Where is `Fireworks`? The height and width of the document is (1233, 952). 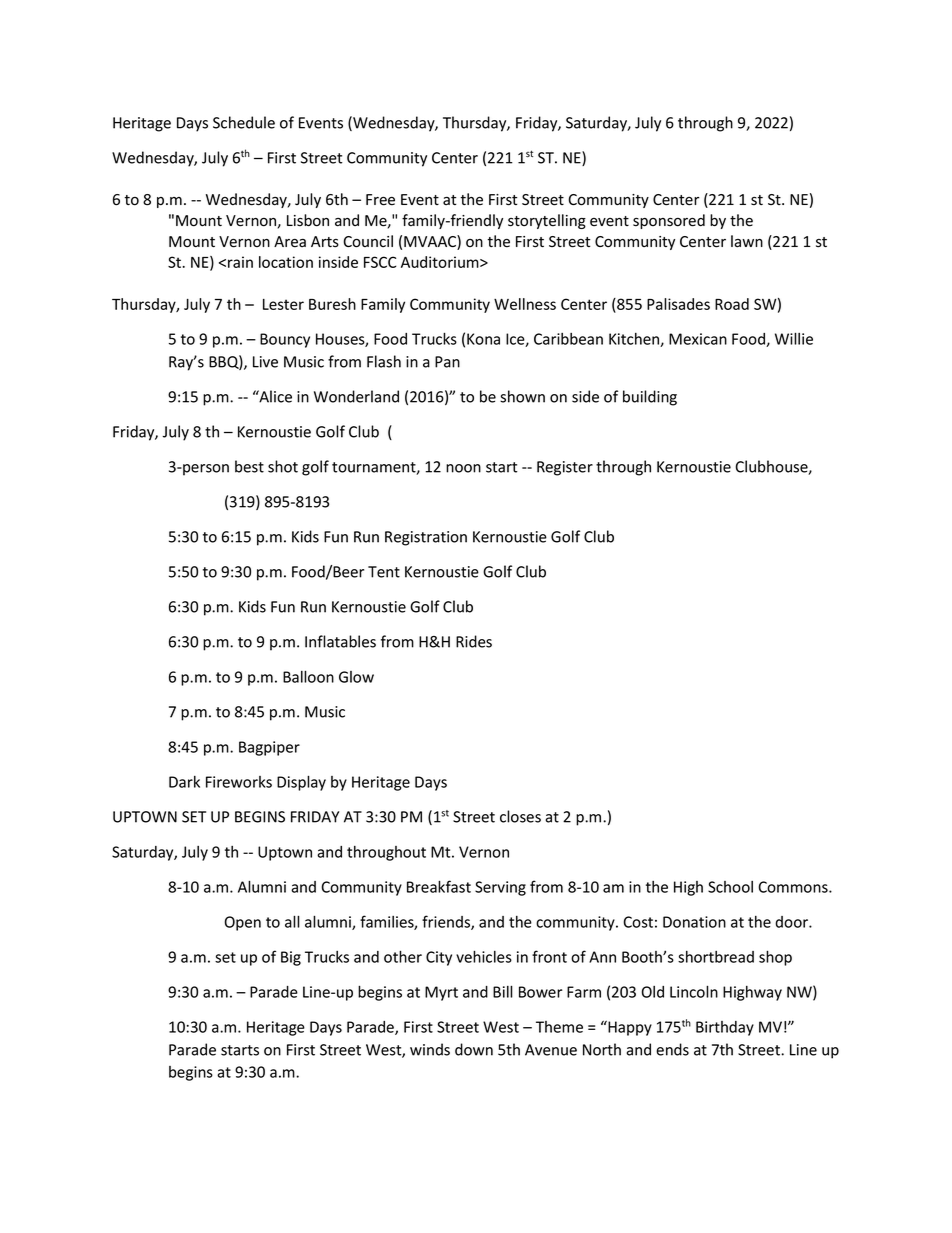
Fireworks is located at coordinates (239, 782).
